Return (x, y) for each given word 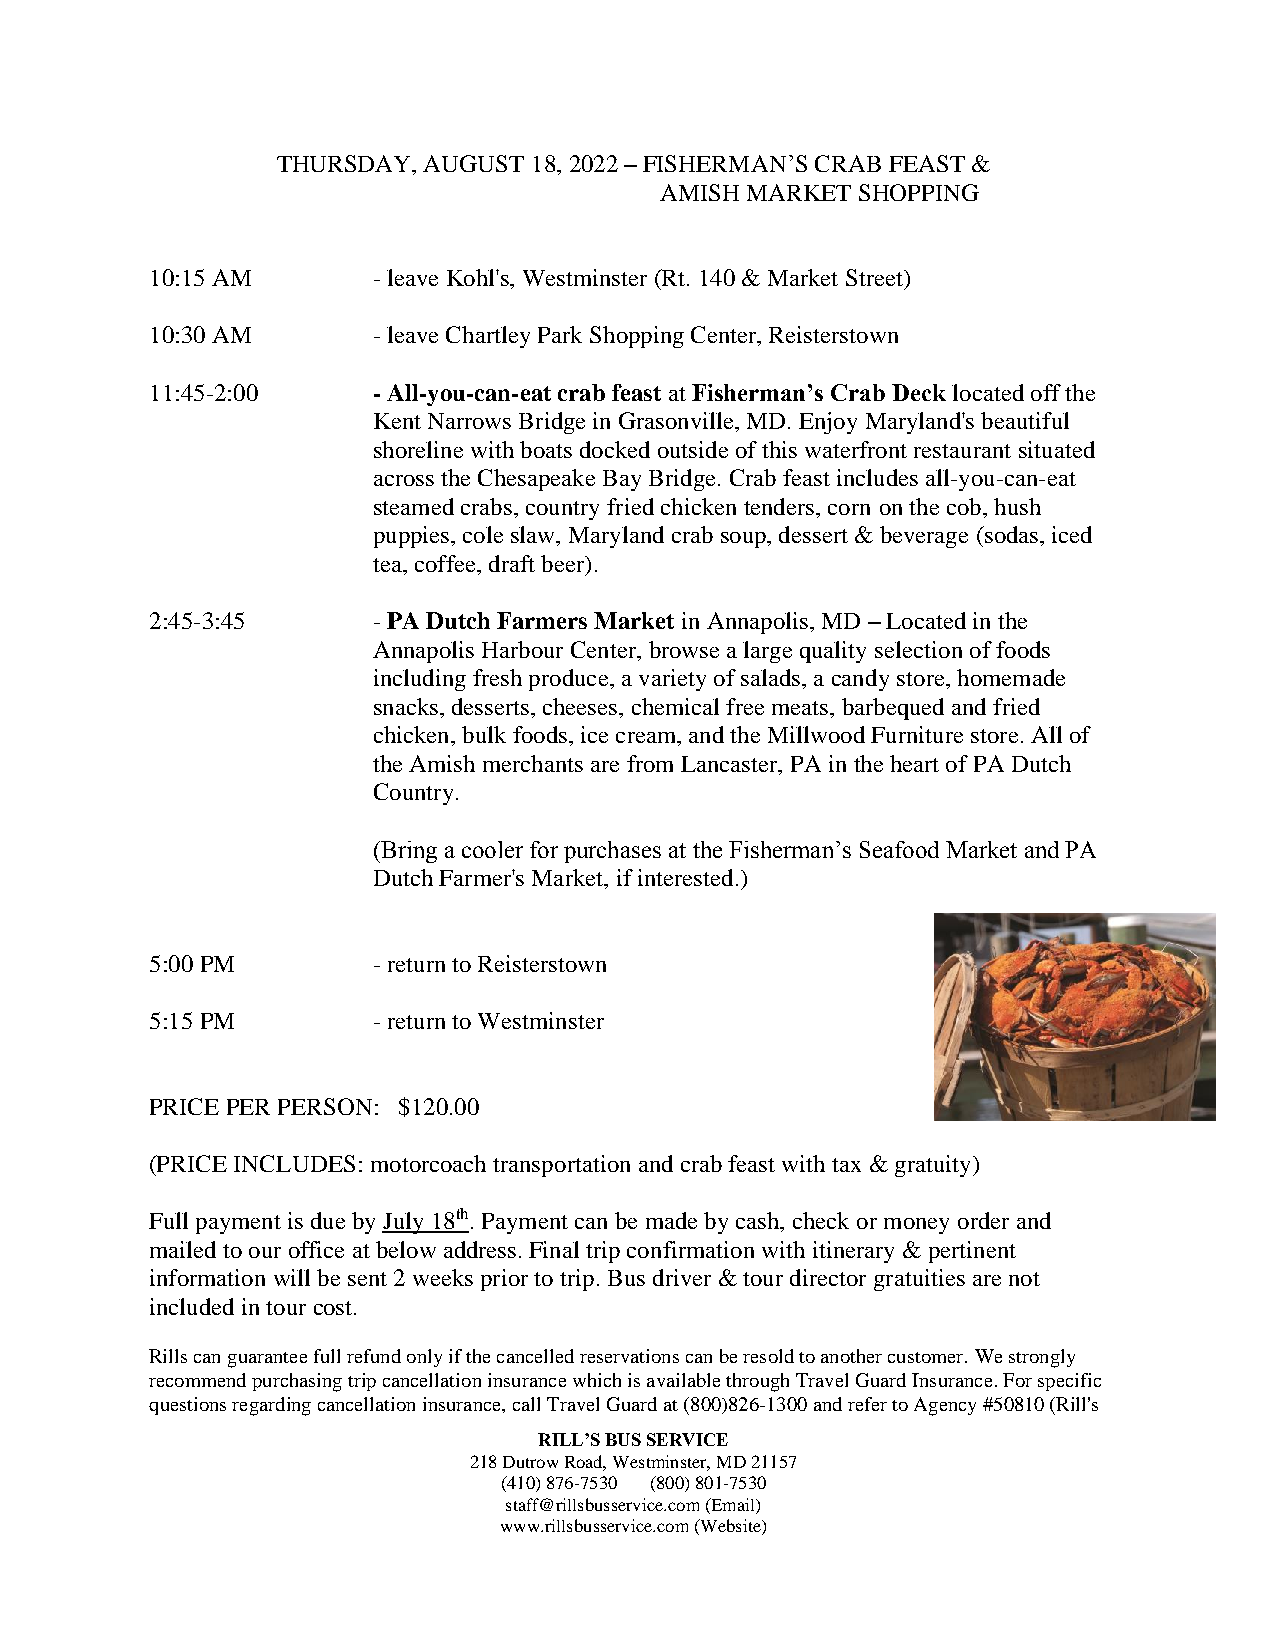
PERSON (325, 1106)
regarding (271, 1406)
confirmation (690, 1249)
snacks (406, 706)
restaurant (962, 451)
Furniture (917, 734)
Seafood (899, 849)
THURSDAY (345, 165)
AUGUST (473, 163)
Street (875, 277)
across (404, 480)
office (316, 1249)
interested (685, 877)
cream (647, 737)
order (983, 1220)
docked (615, 449)
